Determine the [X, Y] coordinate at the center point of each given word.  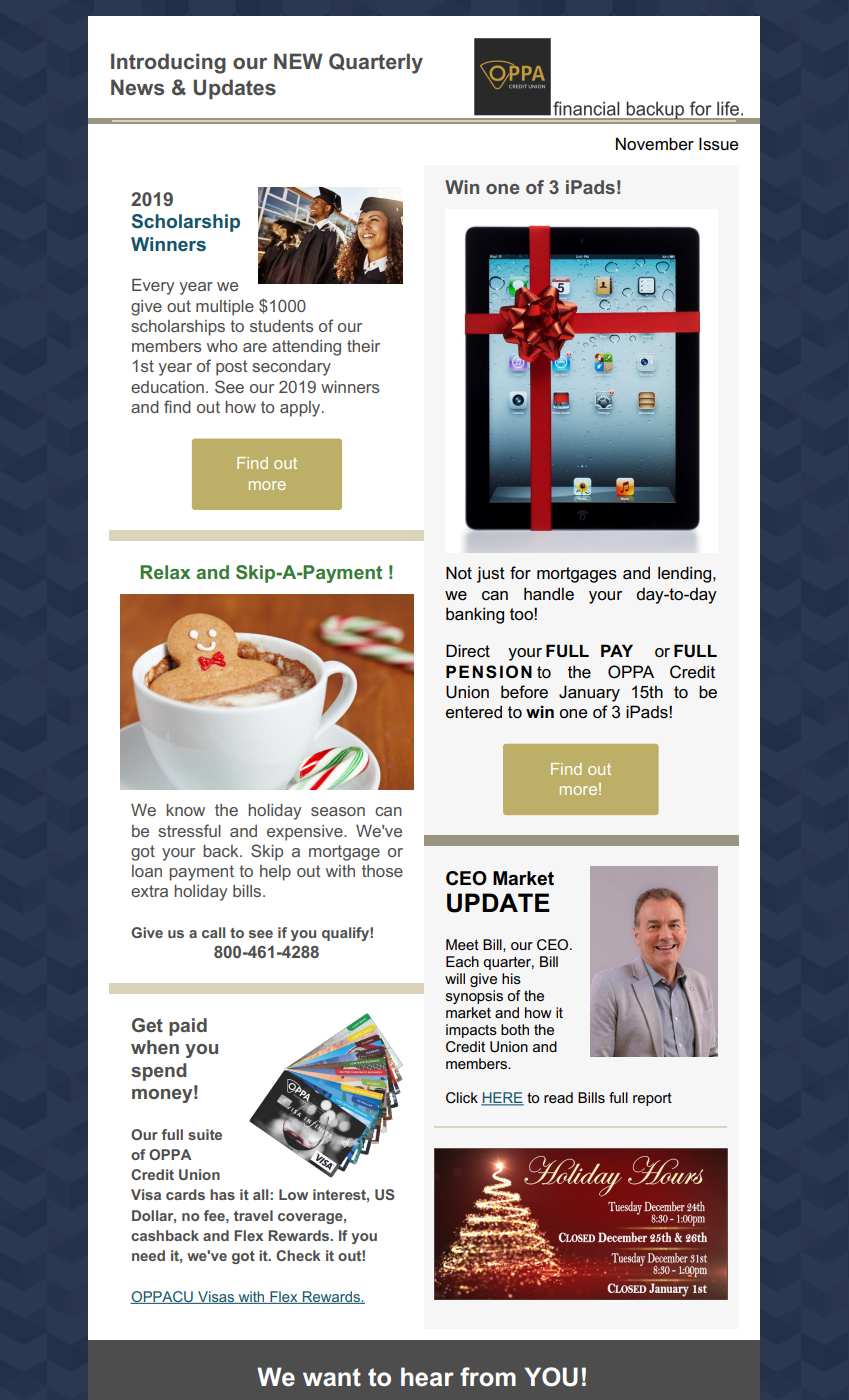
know [185, 810]
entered [474, 712]
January [589, 693]
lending [686, 574]
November [655, 144]
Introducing [168, 63]
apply [301, 409]
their [363, 346]
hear [427, 1377]
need [148, 1255]
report [652, 1099]
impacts [471, 1031]
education [167, 387]
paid [188, 1027]
